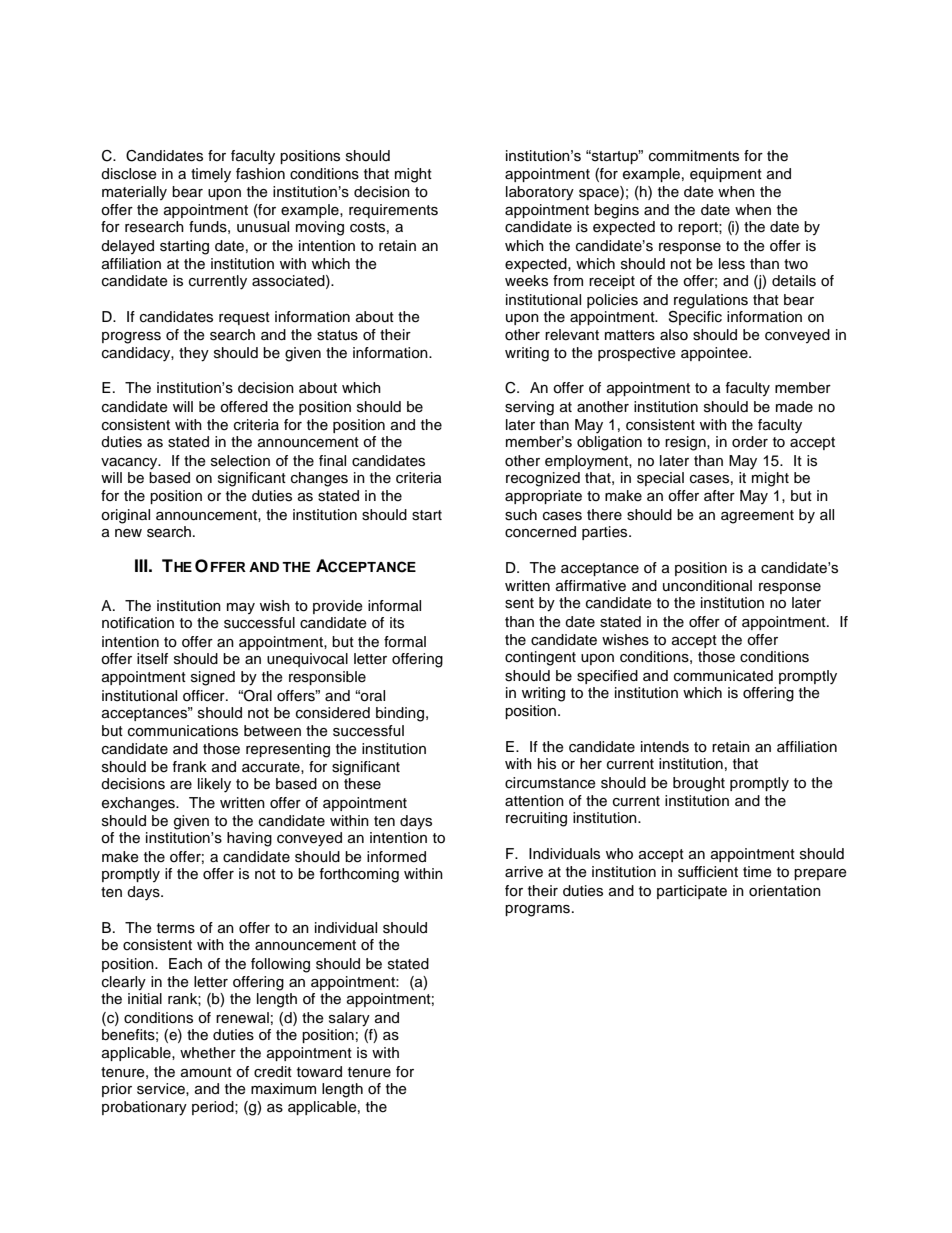 This page has height=1233, width=952. Describe the element at coordinates (194, 354) in the page. I see `they` at that location.
